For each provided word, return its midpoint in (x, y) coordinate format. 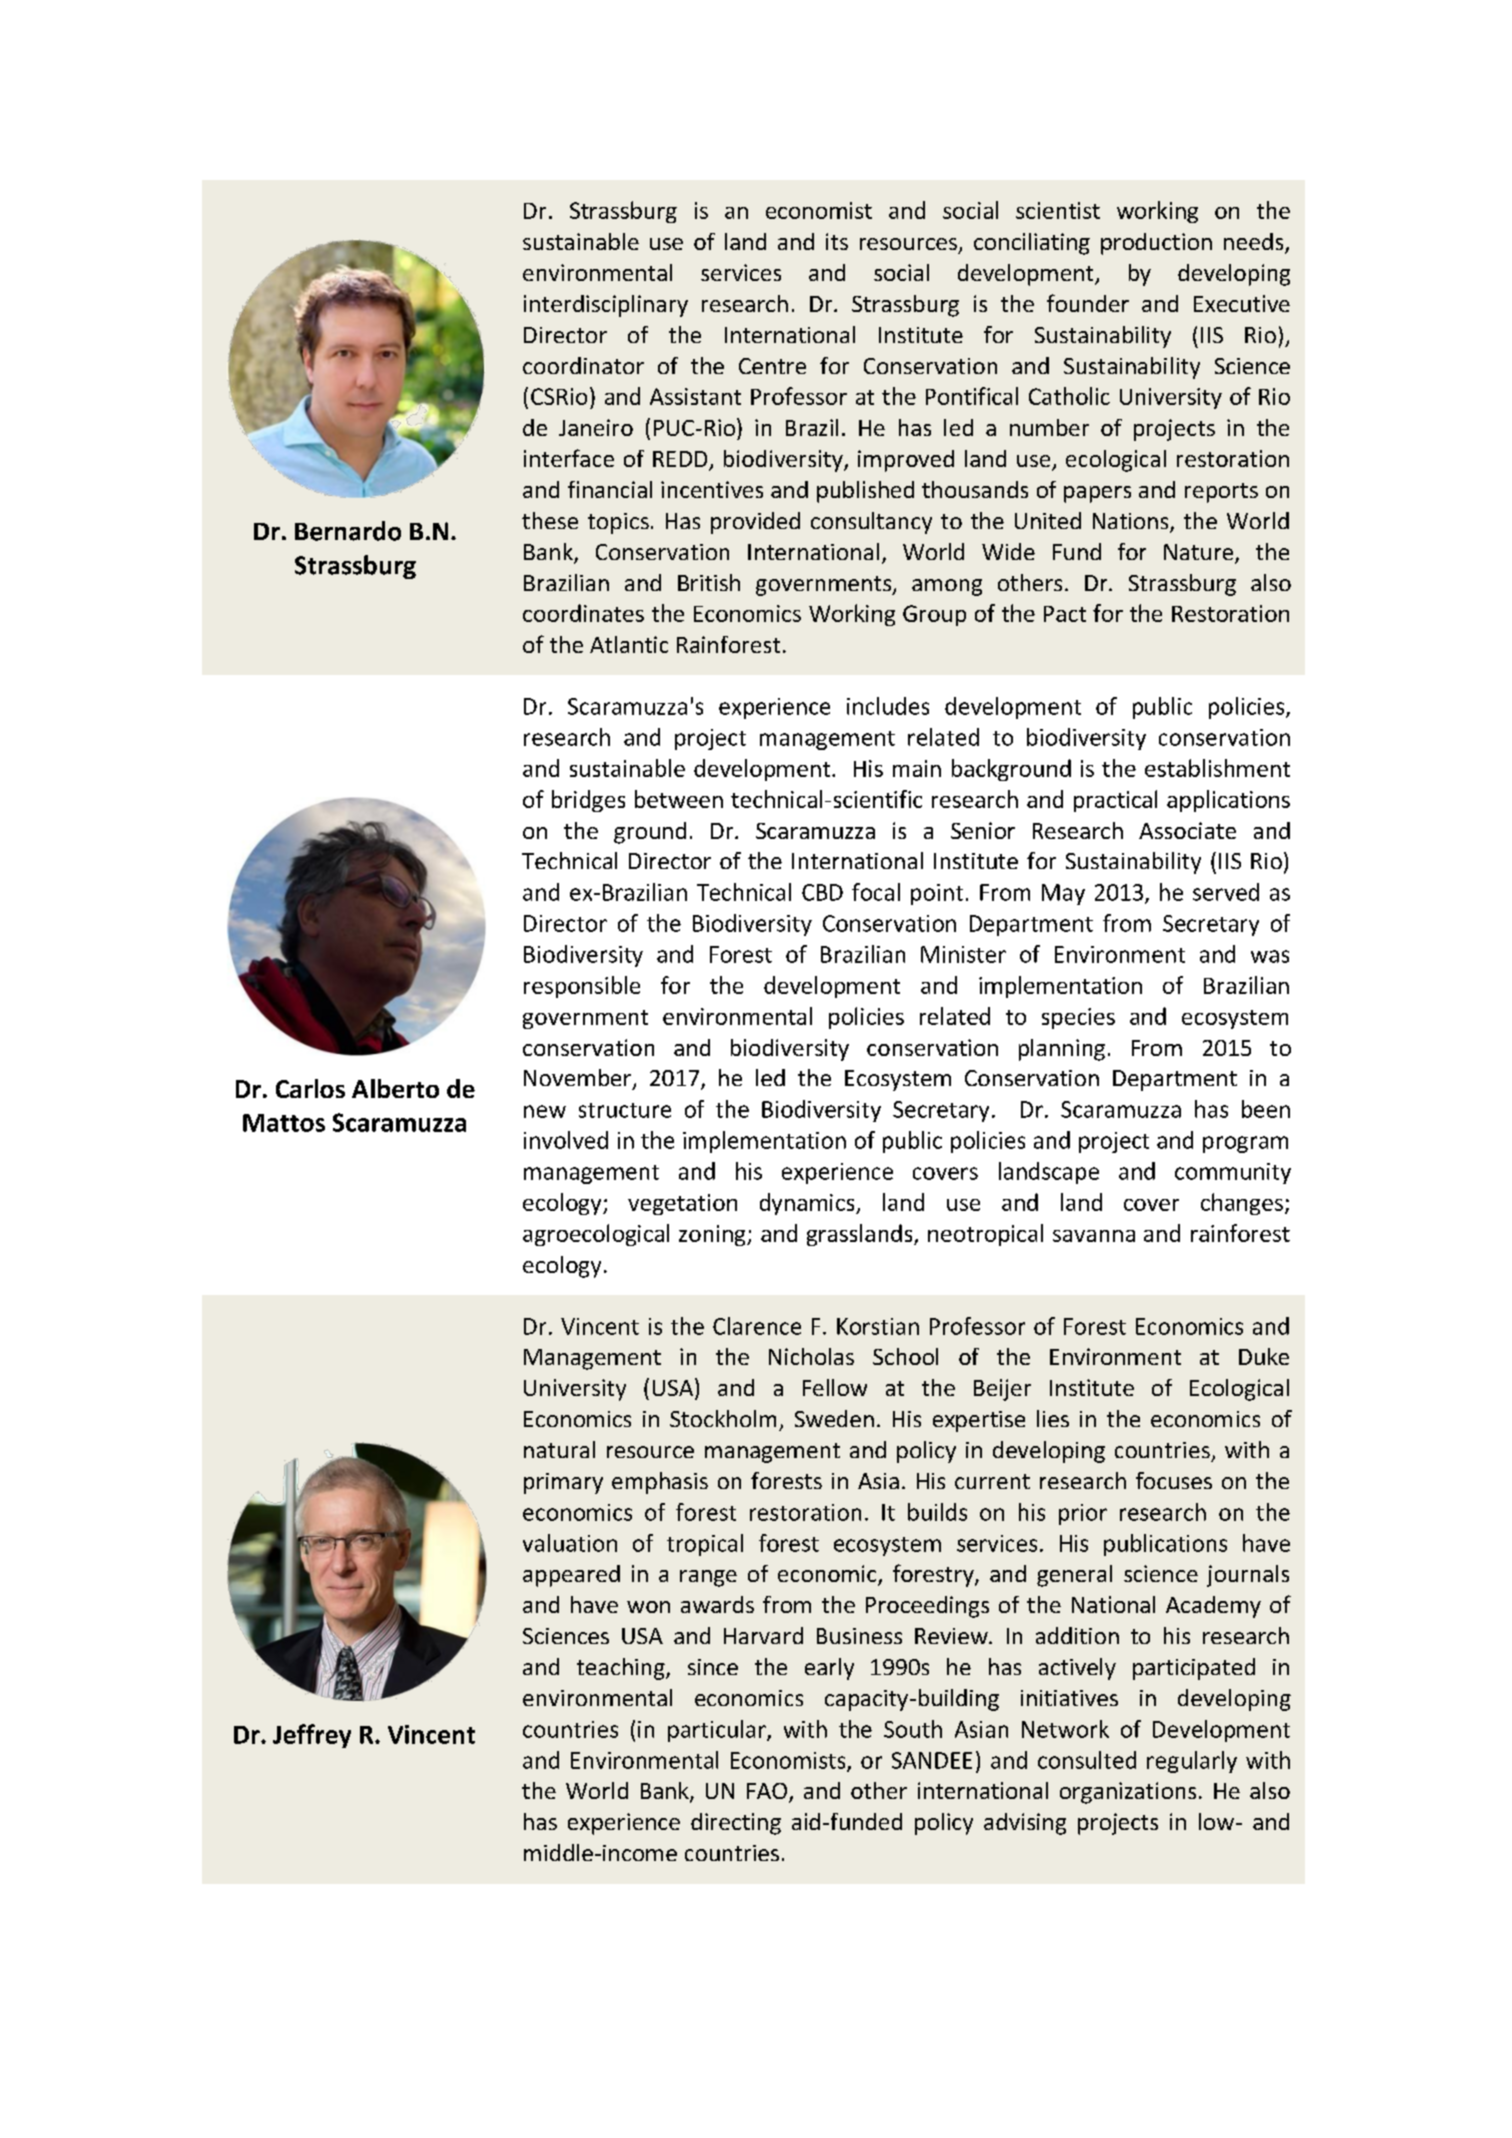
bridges (588, 801)
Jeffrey (312, 1736)
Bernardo (348, 531)
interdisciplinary (606, 306)
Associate (1187, 830)
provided (755, 523)
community (1233, 1173)
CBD (822, 892)
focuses (1174, 1480)
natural (559, 1449)
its (837, 241)
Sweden (834, 1418)
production (1156, 244)
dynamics (808, 1204)
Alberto (395, 1088)
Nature (1198, 552)
